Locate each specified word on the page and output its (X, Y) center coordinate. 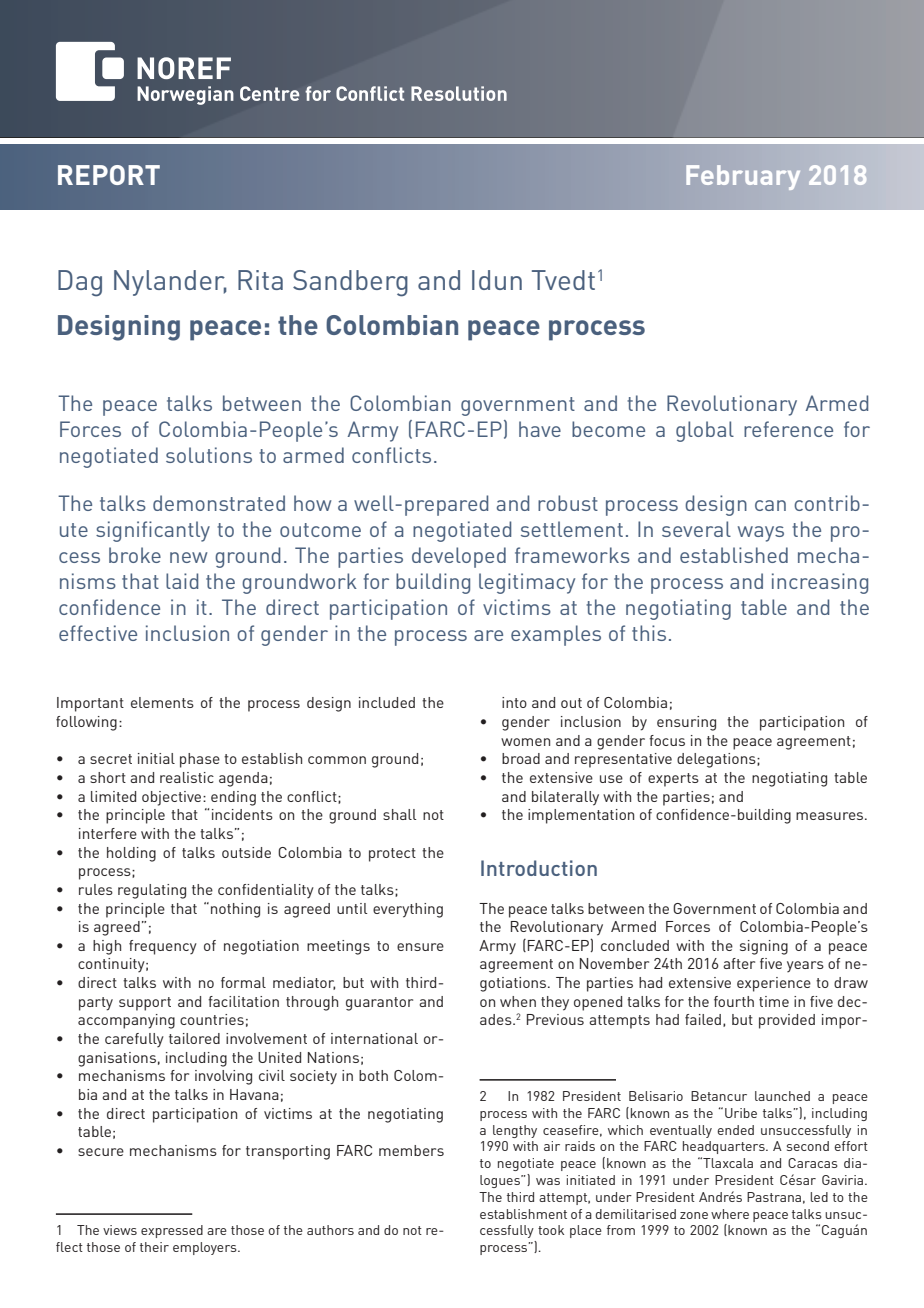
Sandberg (350, 283)
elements (162, 702)
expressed (172, 1231)
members (411, 1150)
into (514, 702)
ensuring (686, 723)
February (743, 177)
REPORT (109, 175)
